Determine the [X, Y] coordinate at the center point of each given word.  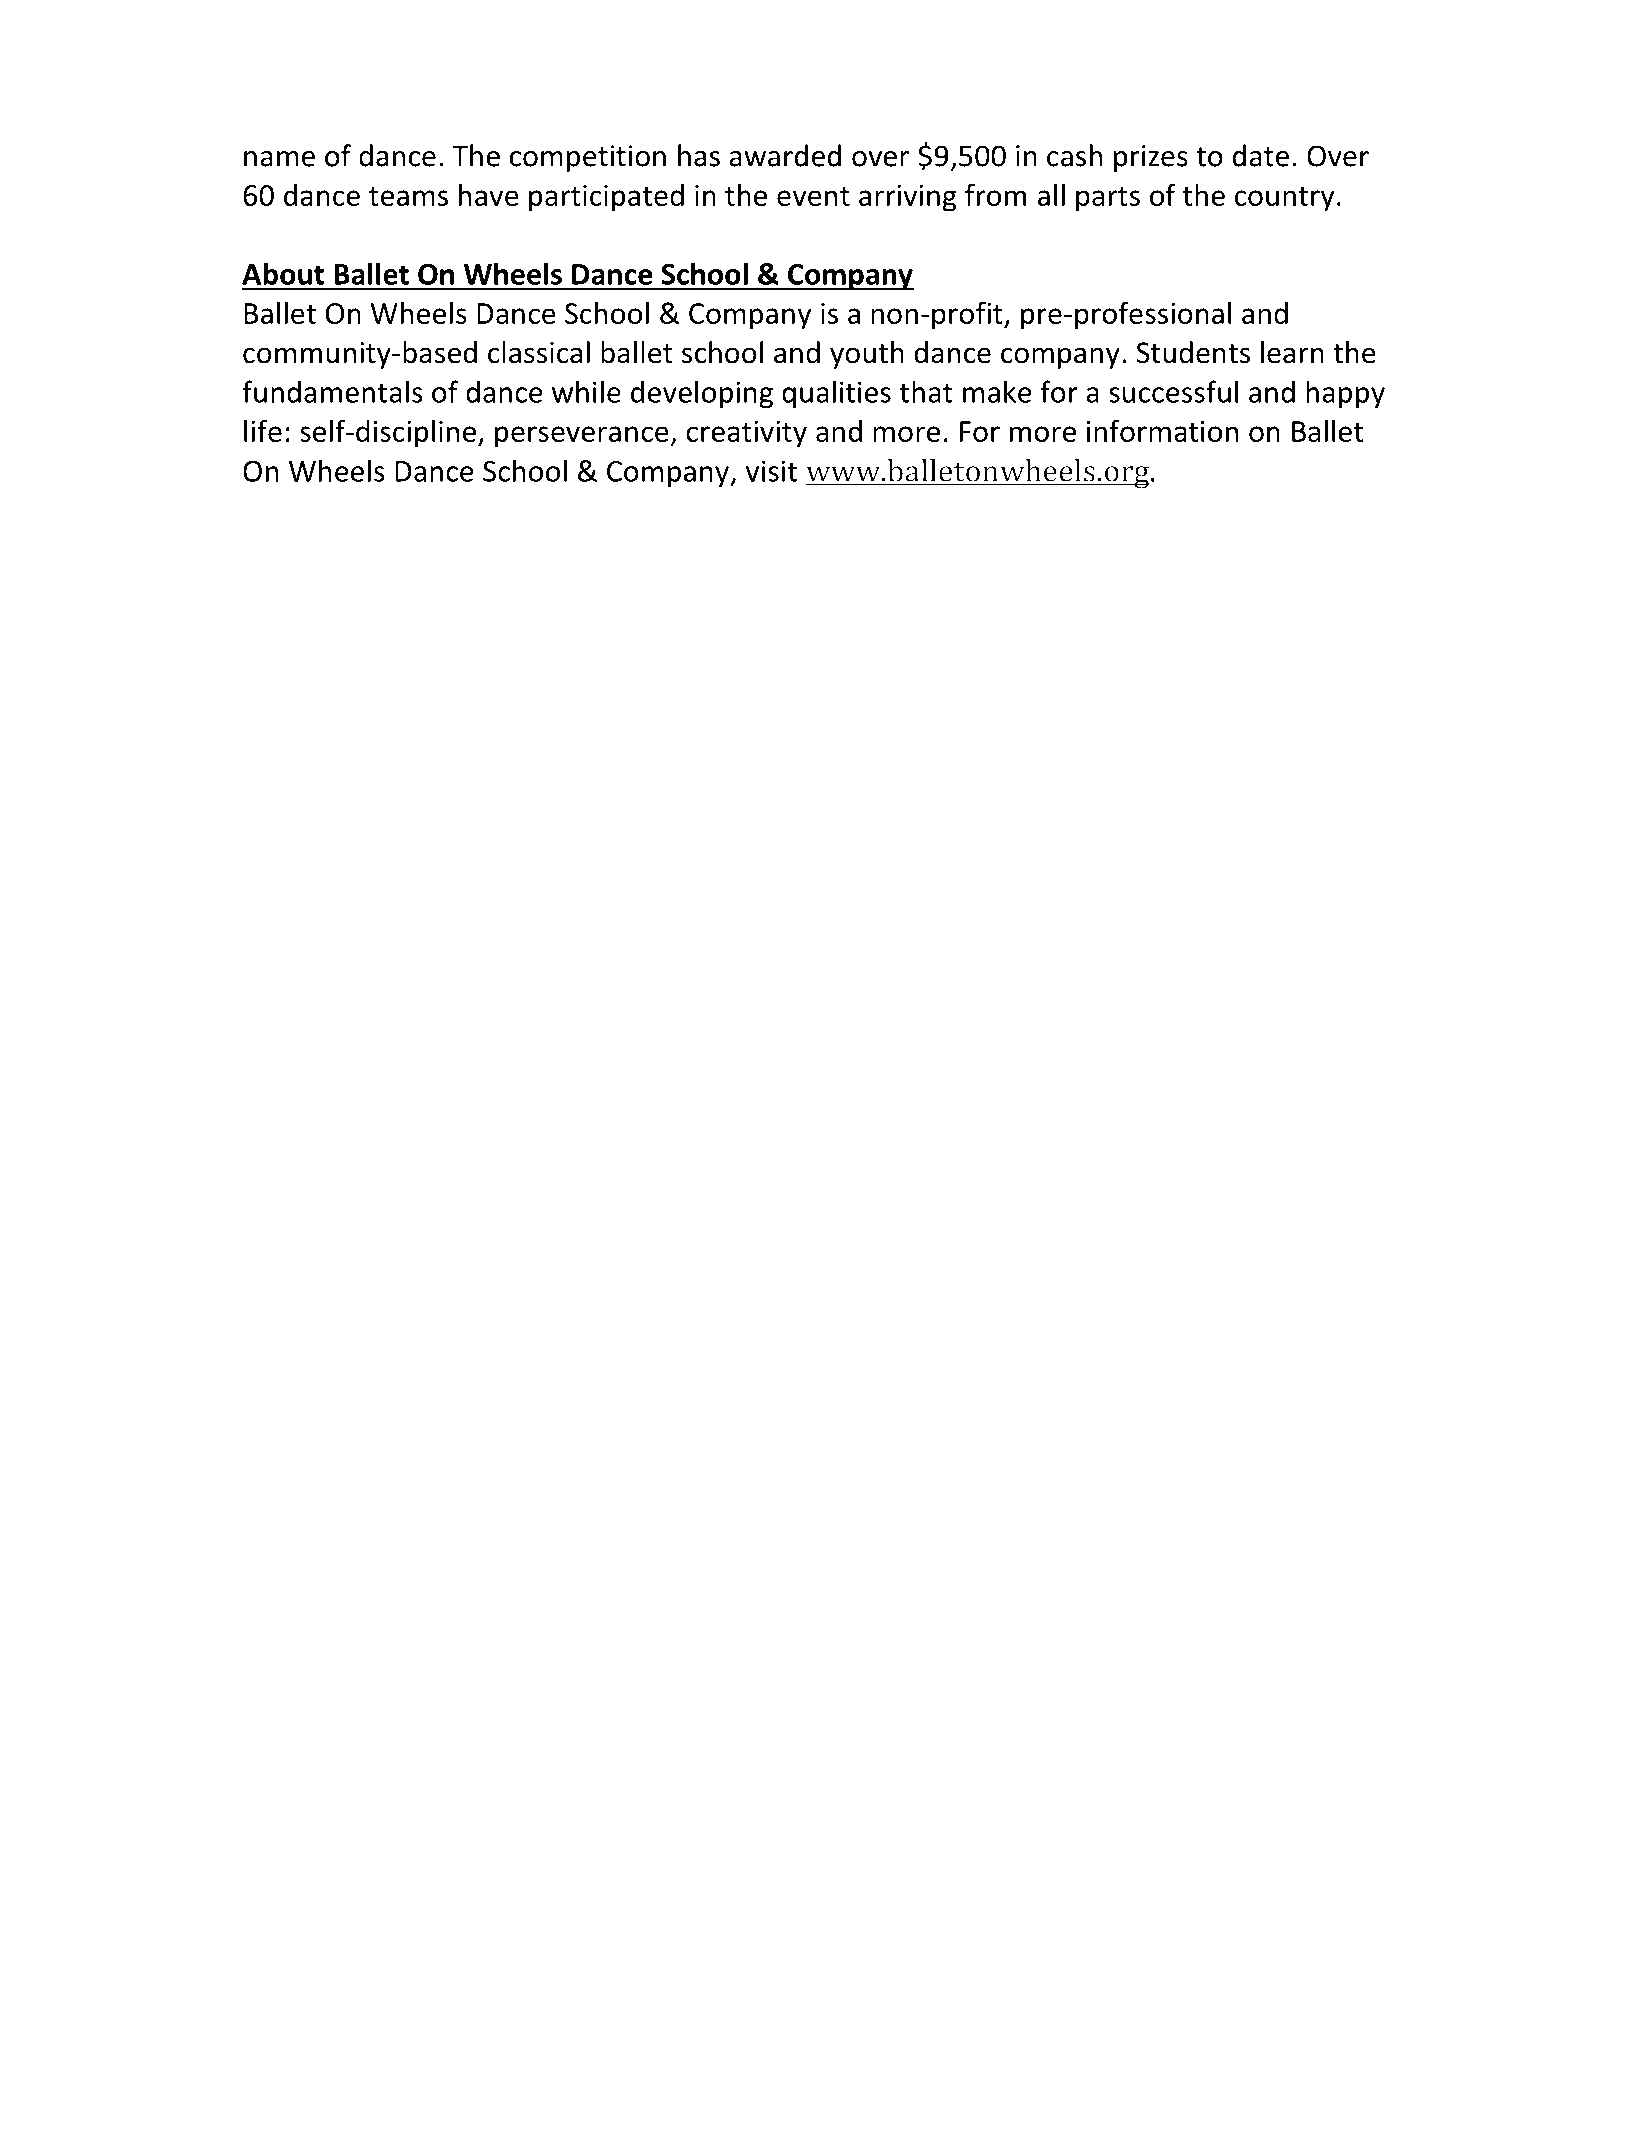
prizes [1151, 158]
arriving [908, 198]
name [279, 159]
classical [539, 352]
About [283, 273]
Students [1193, 352]
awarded [785, 155]
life [263, 430]
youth [867, 355]
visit [771, 471]
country [1285, 199]
